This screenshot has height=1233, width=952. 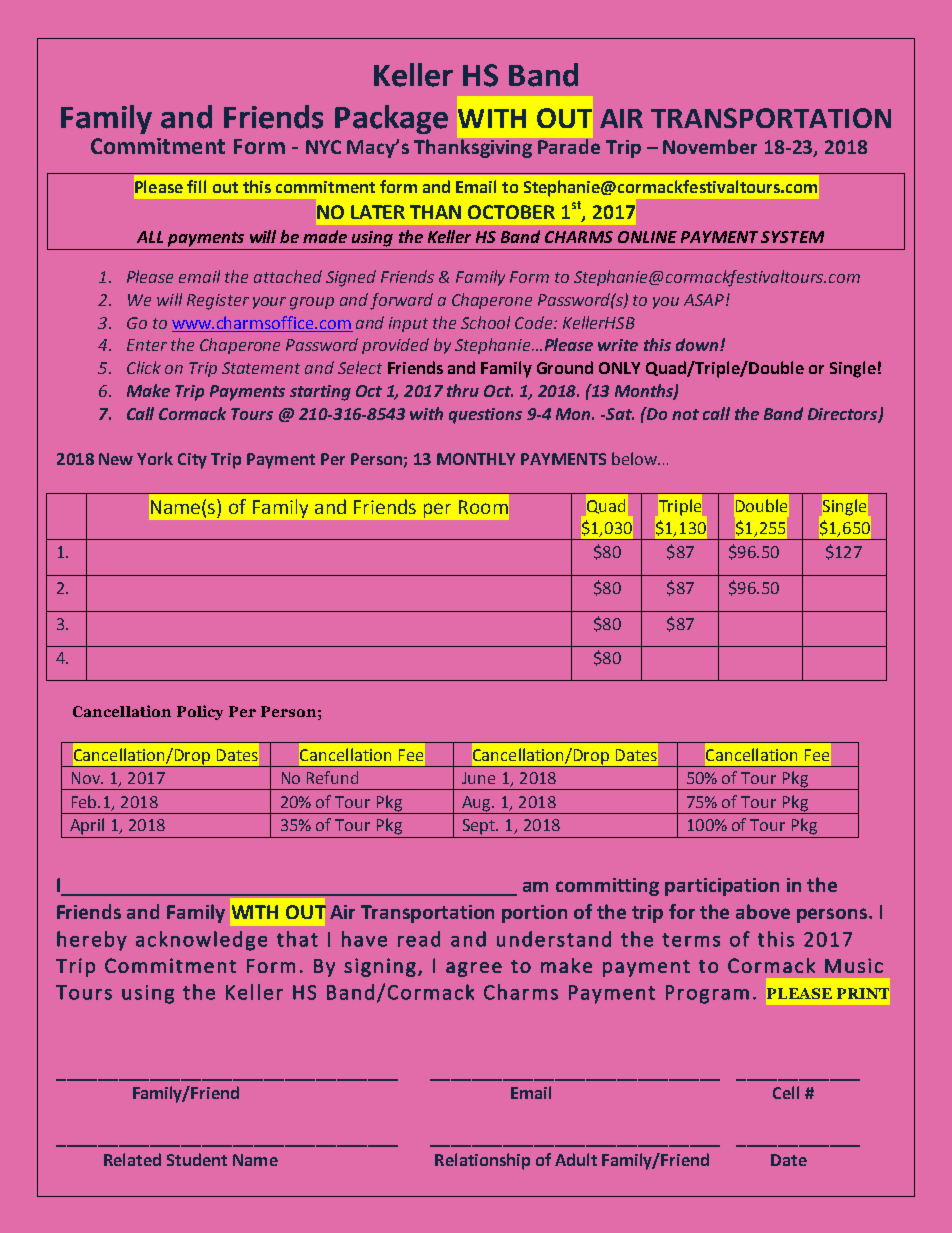 I want to click on above, so click(x=763, y=911).
